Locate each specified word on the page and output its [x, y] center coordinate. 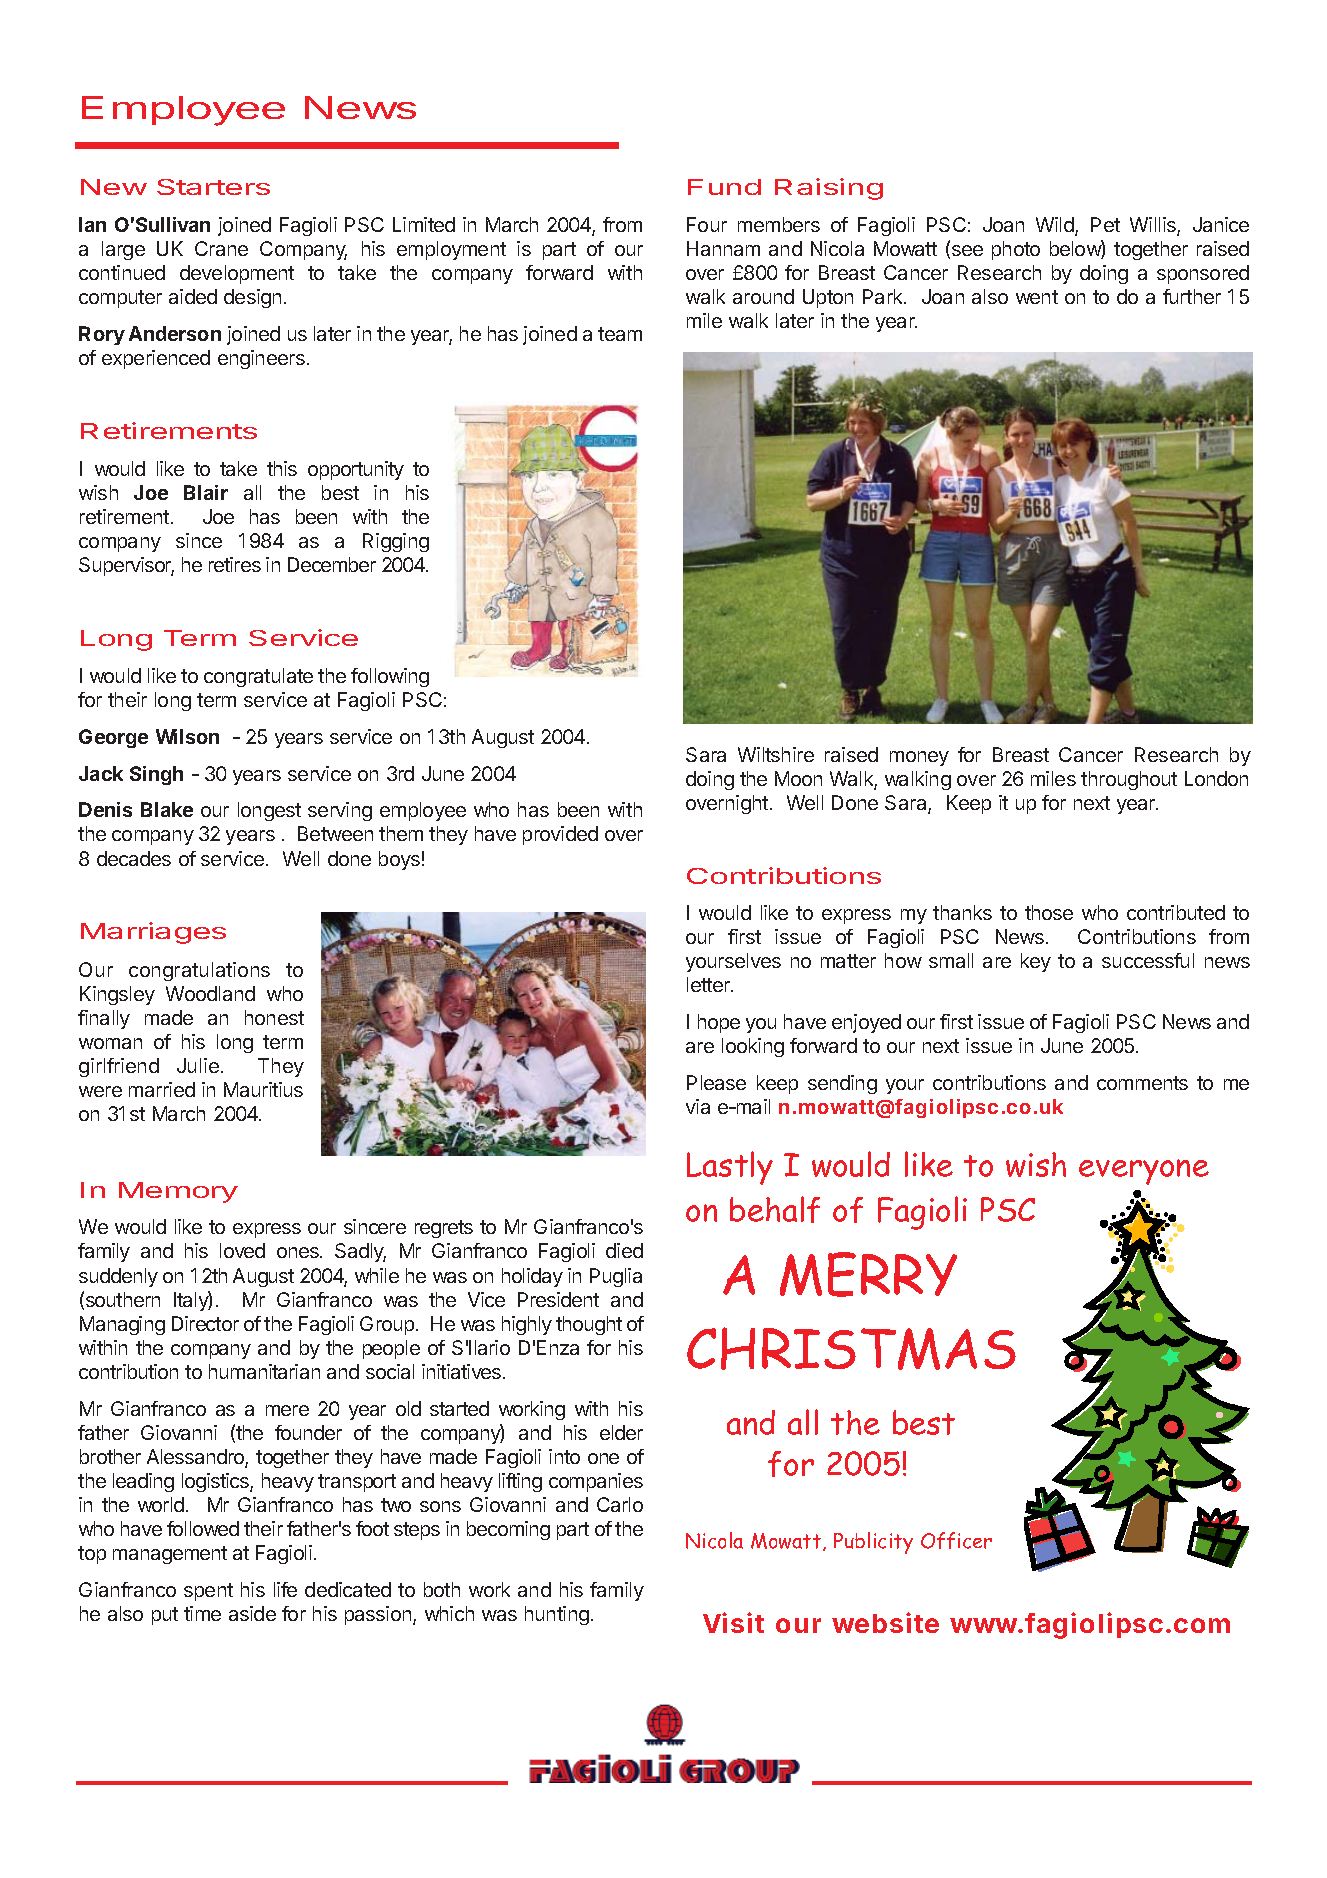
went [1037, 297]
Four [707, 224]
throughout [1129, 780]
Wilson [187, 736]
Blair [206, 492]
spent [208, 1592]
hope [719, 1023]
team [620, 334]
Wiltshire [776, 754]
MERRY [868, 1274]
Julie [198, 1065]
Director [205, 1323]
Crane [221, 248]
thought [589, 1325]
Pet [1105, 224]
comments [1142, 1083]
